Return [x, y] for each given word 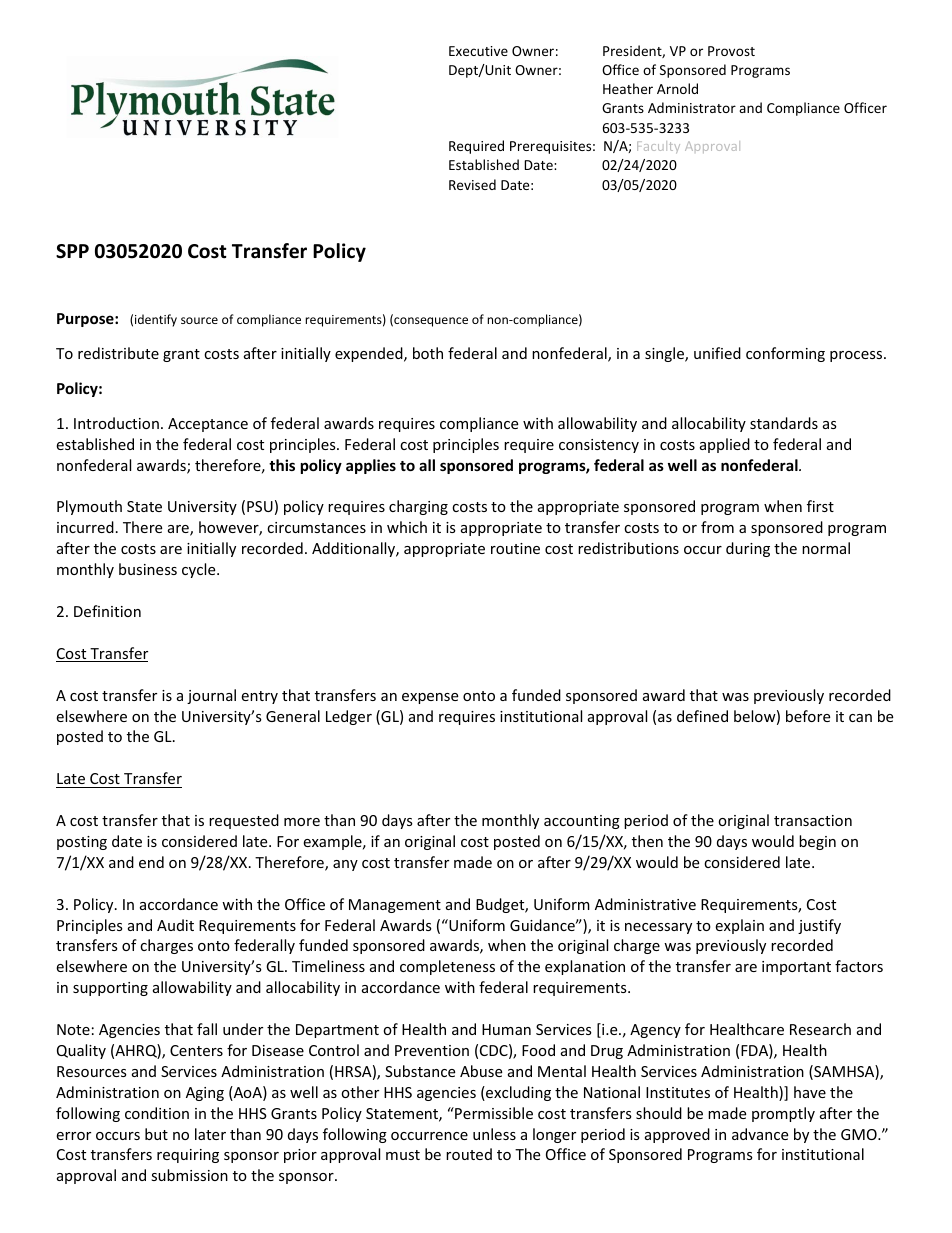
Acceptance [208, 425]
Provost [731, 51]
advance [760, 1134]
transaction [813, 820]
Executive [478, 51]
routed [469, 1154]
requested [244, 821]
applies [371, 466]
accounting [582, 822]
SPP [72, 251]
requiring [188, 1156]
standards [784, 423]
